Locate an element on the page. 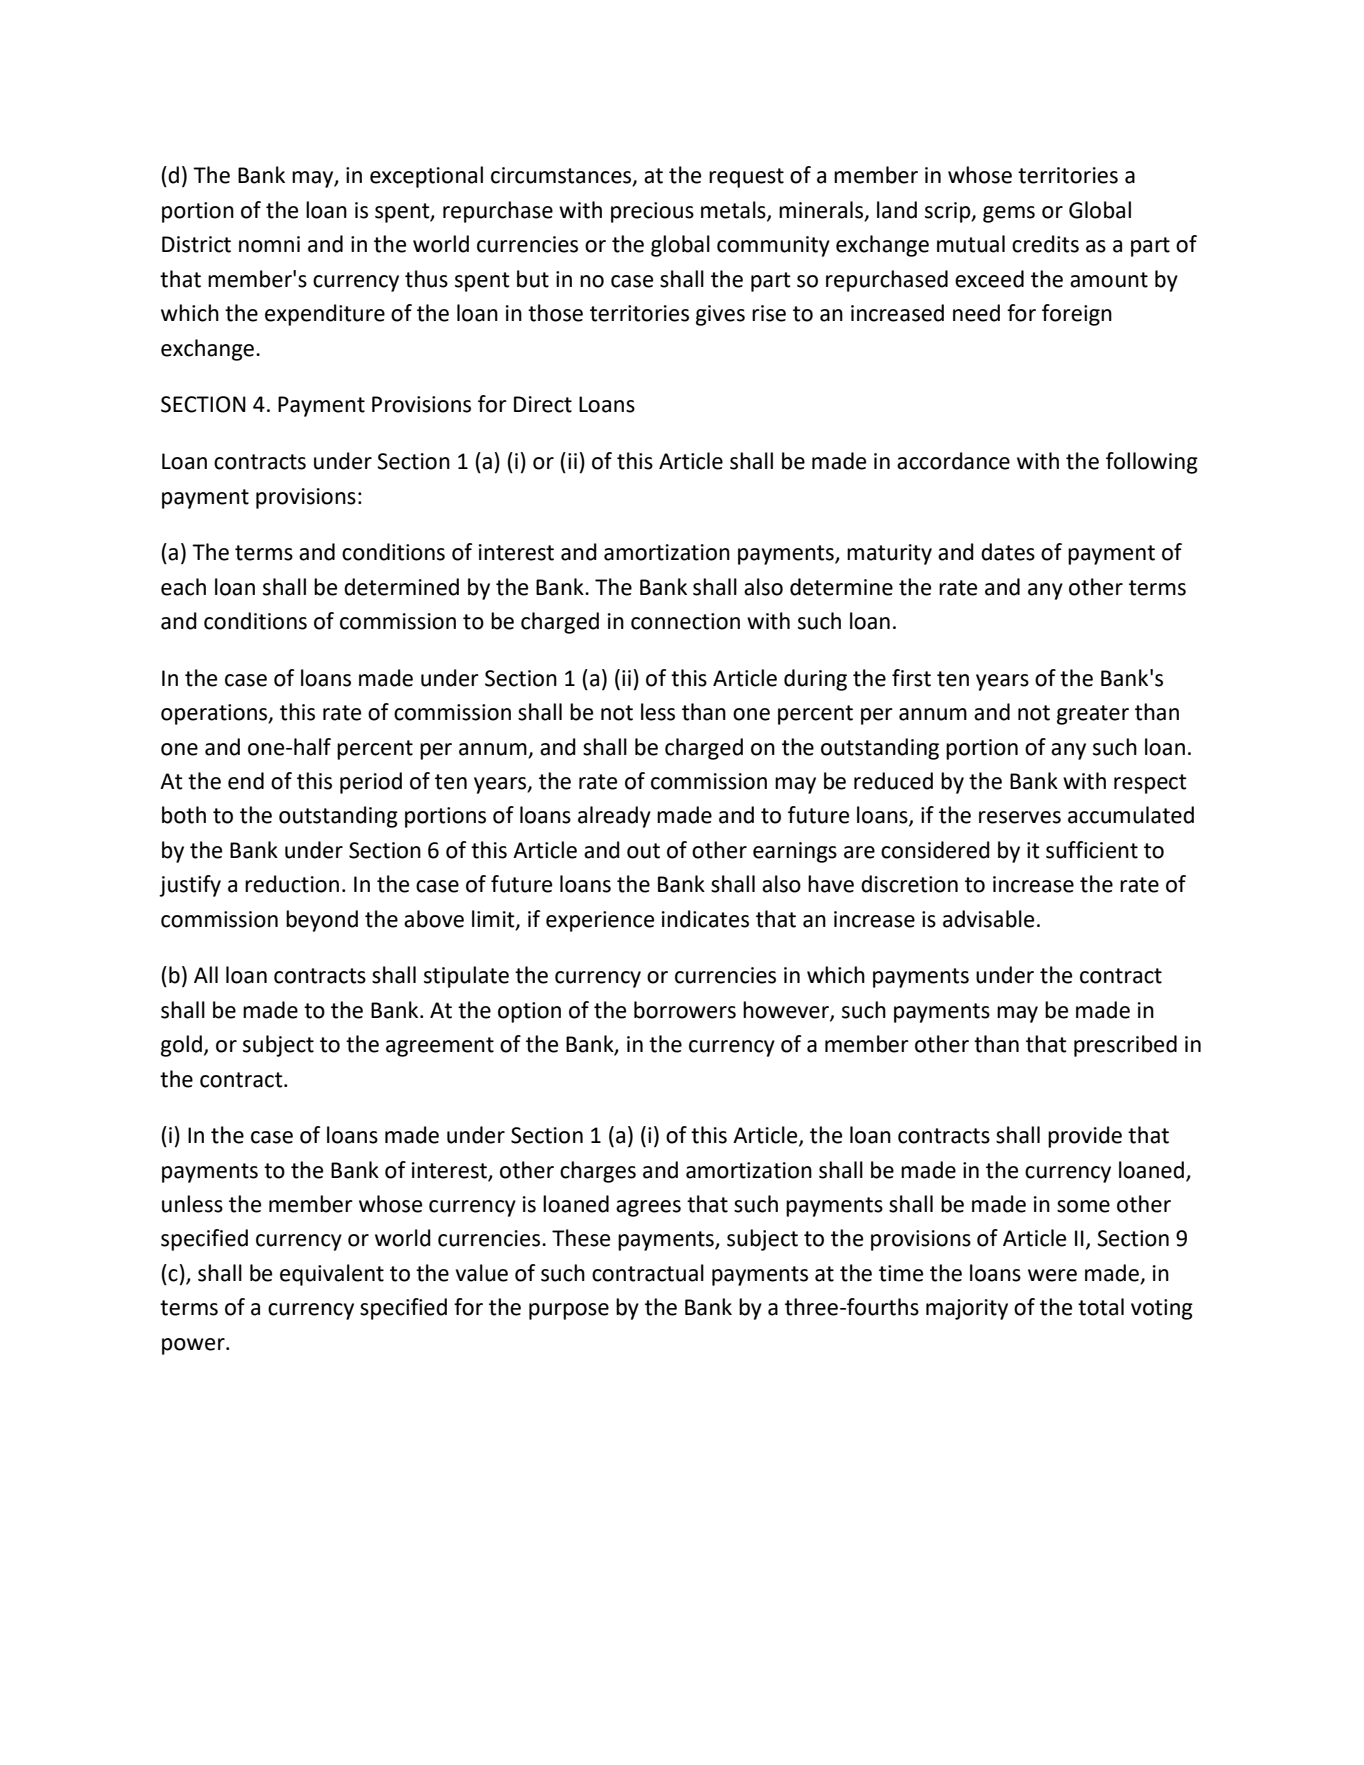 This image has height=1765, width=1364. borrowers is located at coordinates (685, 1010).
